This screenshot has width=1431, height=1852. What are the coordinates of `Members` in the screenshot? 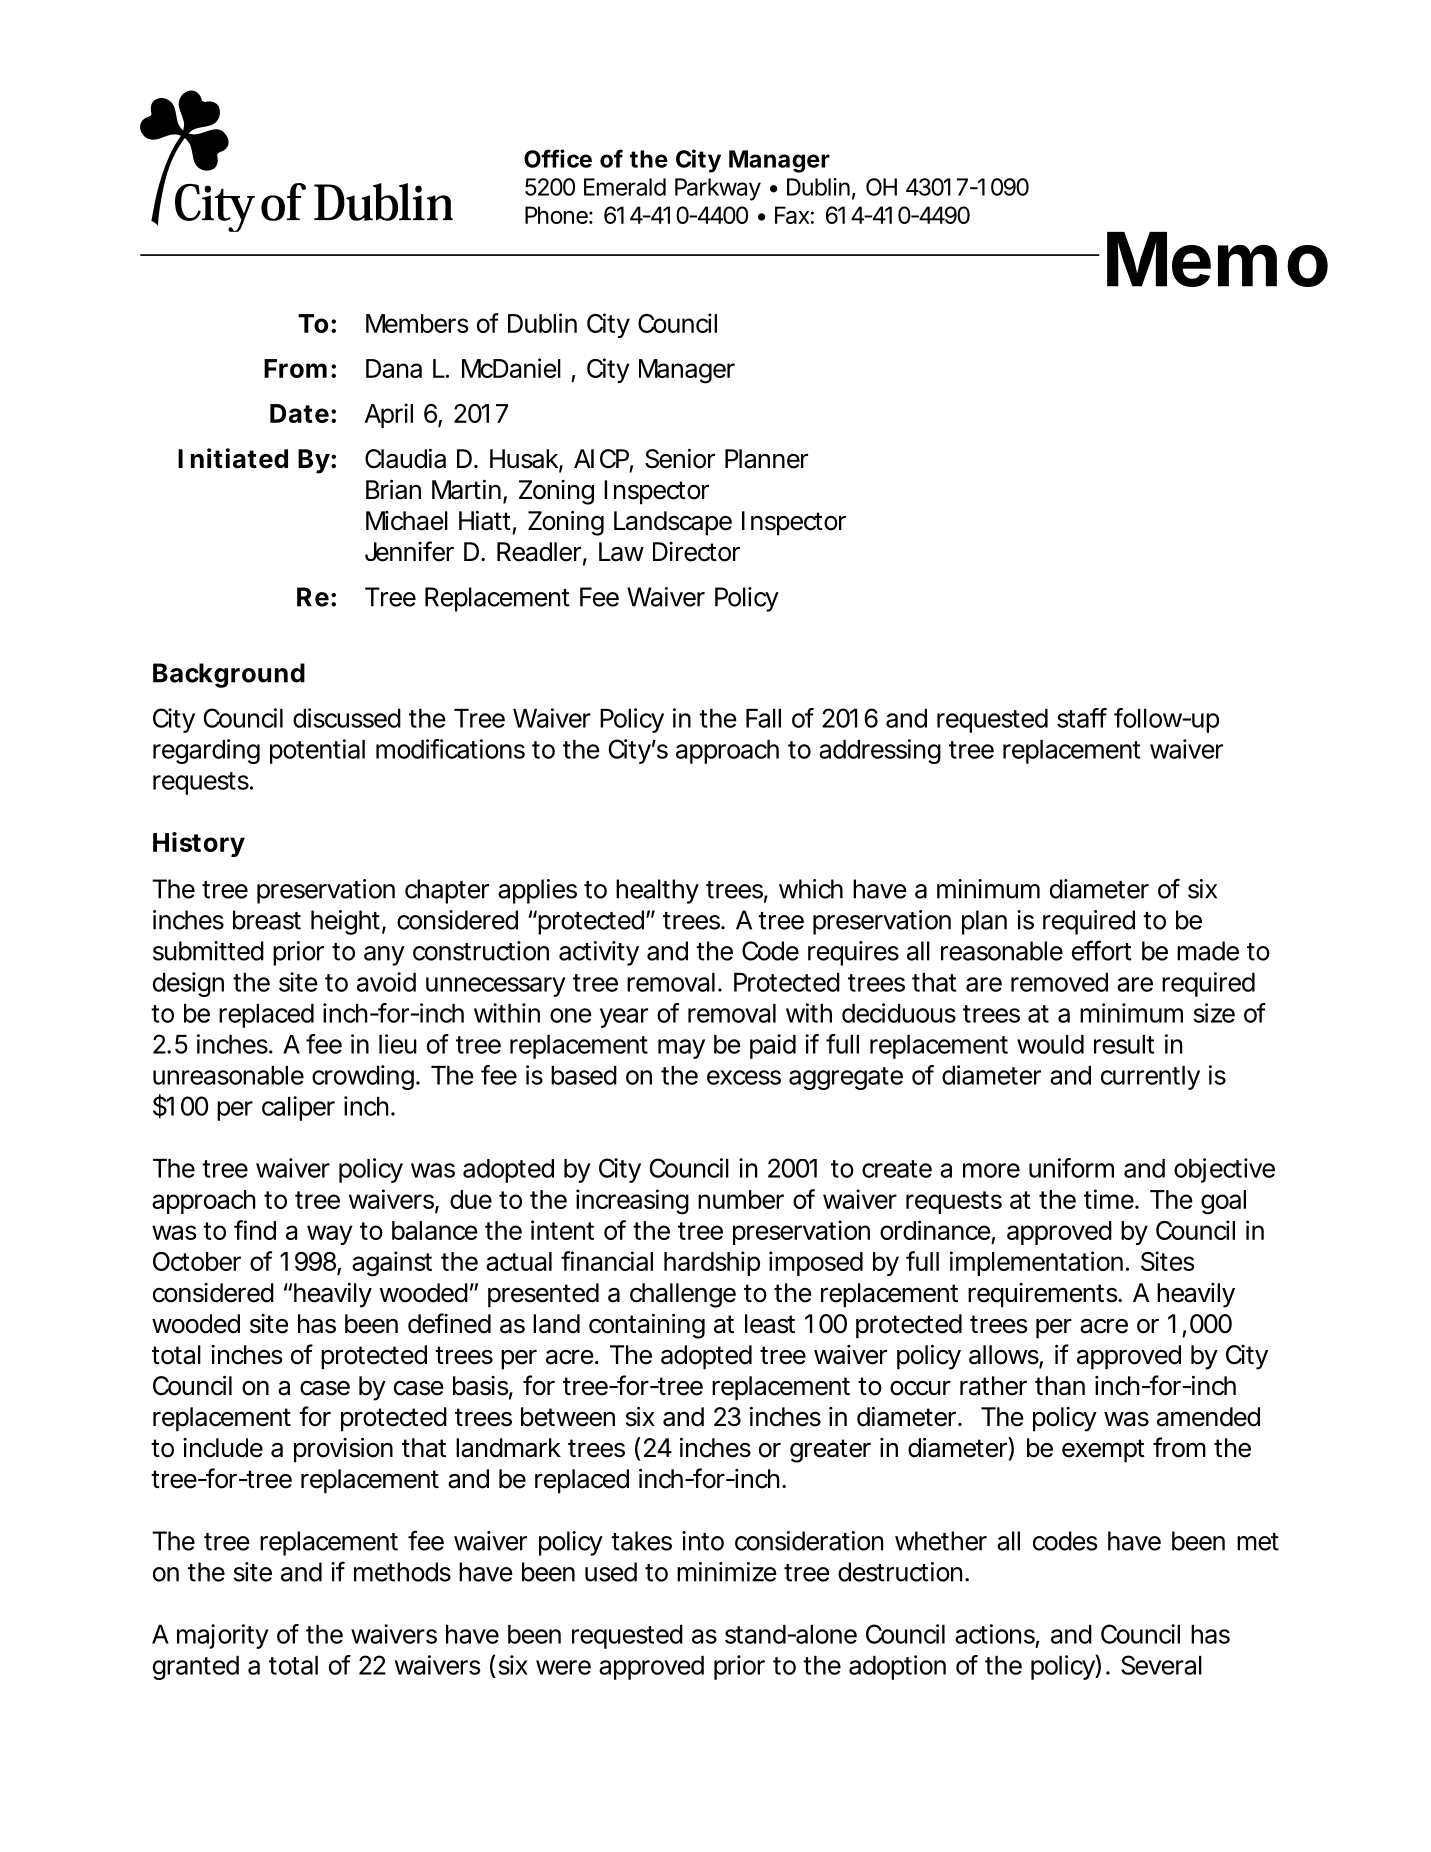 It's located at (417, 323).
